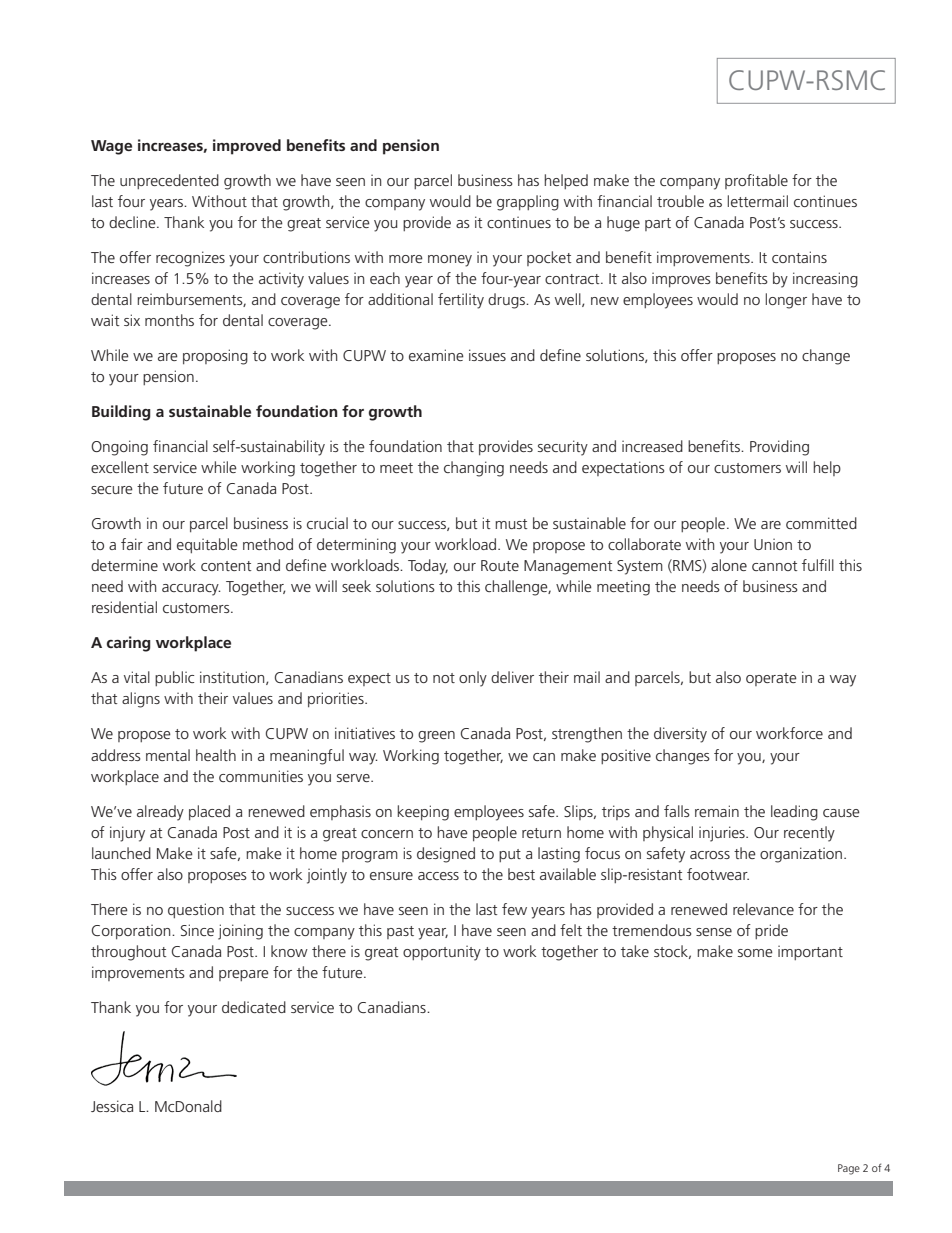  What do you see at coordinates (528, 203) in the image?
I see `grappling` at bounding box center [528, 203].
